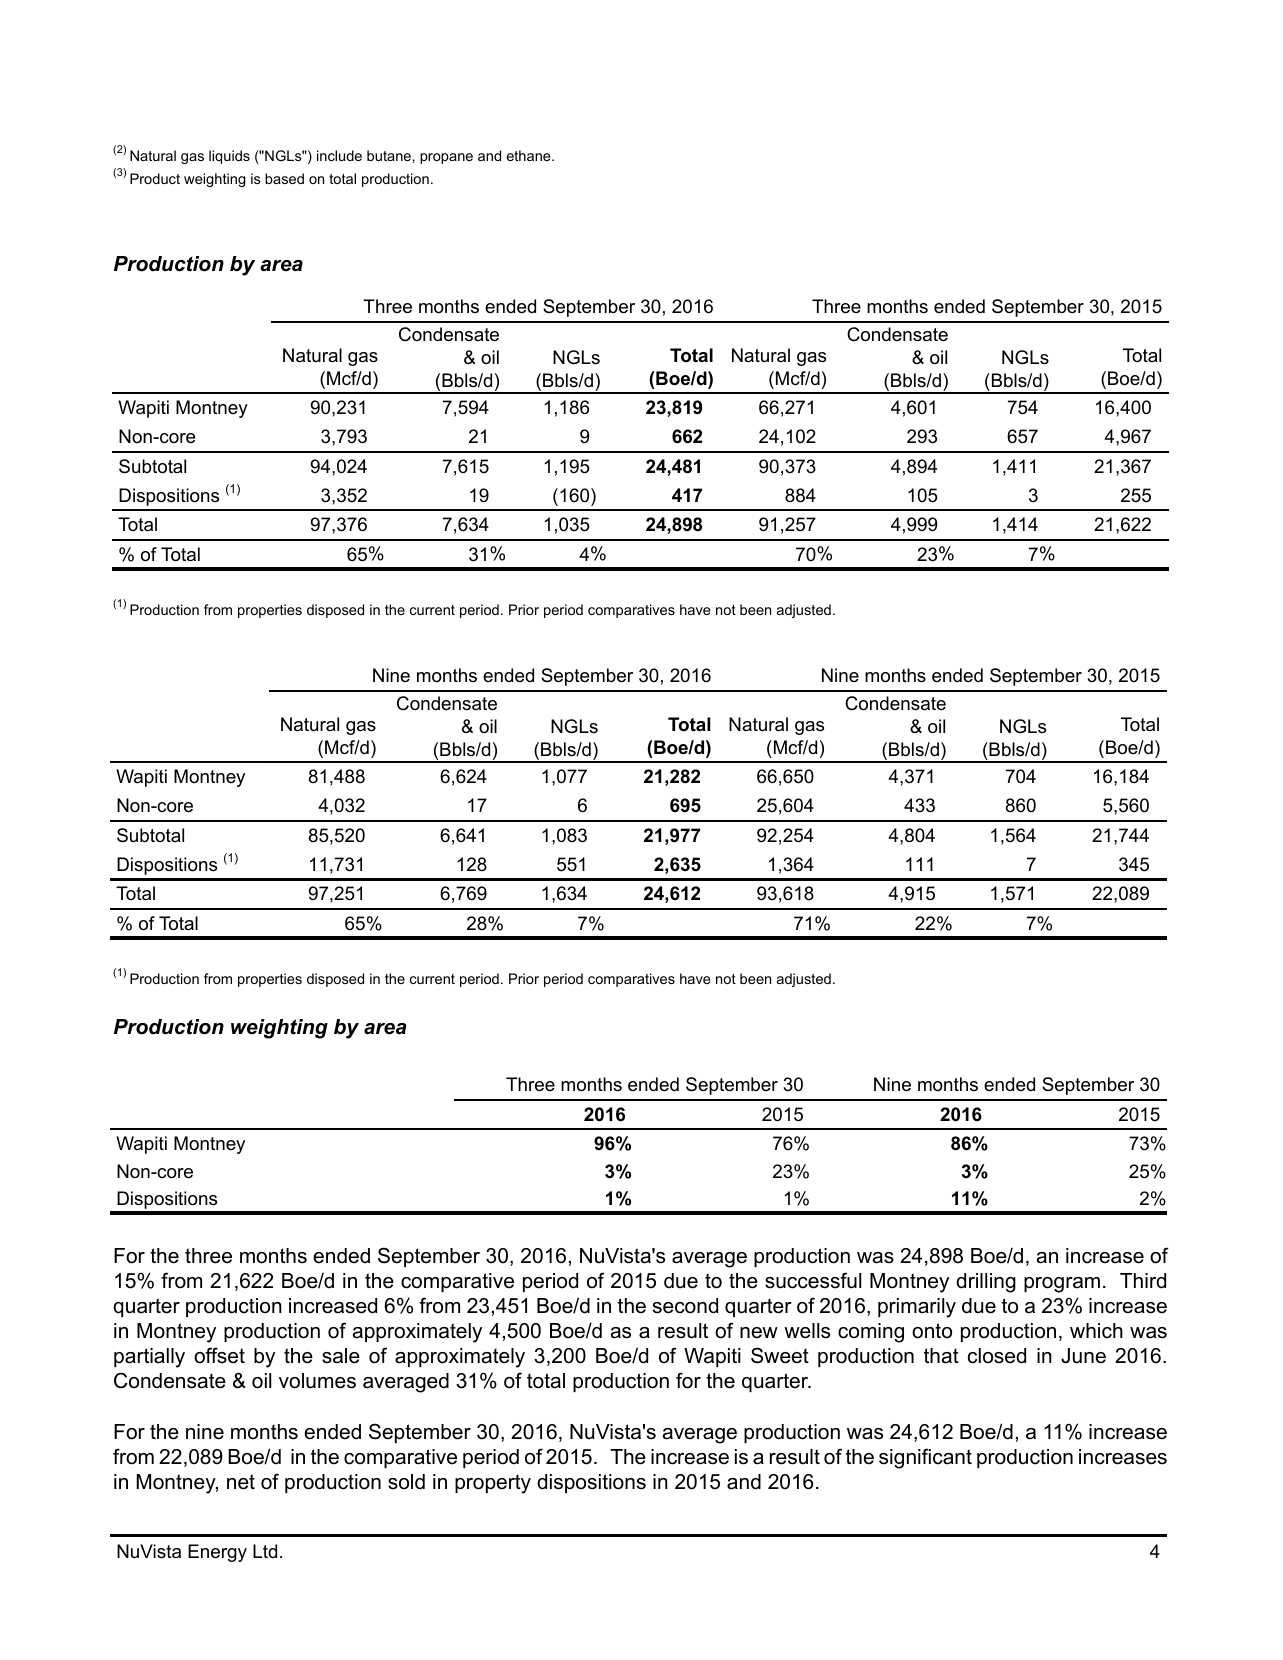  I want to click on propane, so click(446, 158).
